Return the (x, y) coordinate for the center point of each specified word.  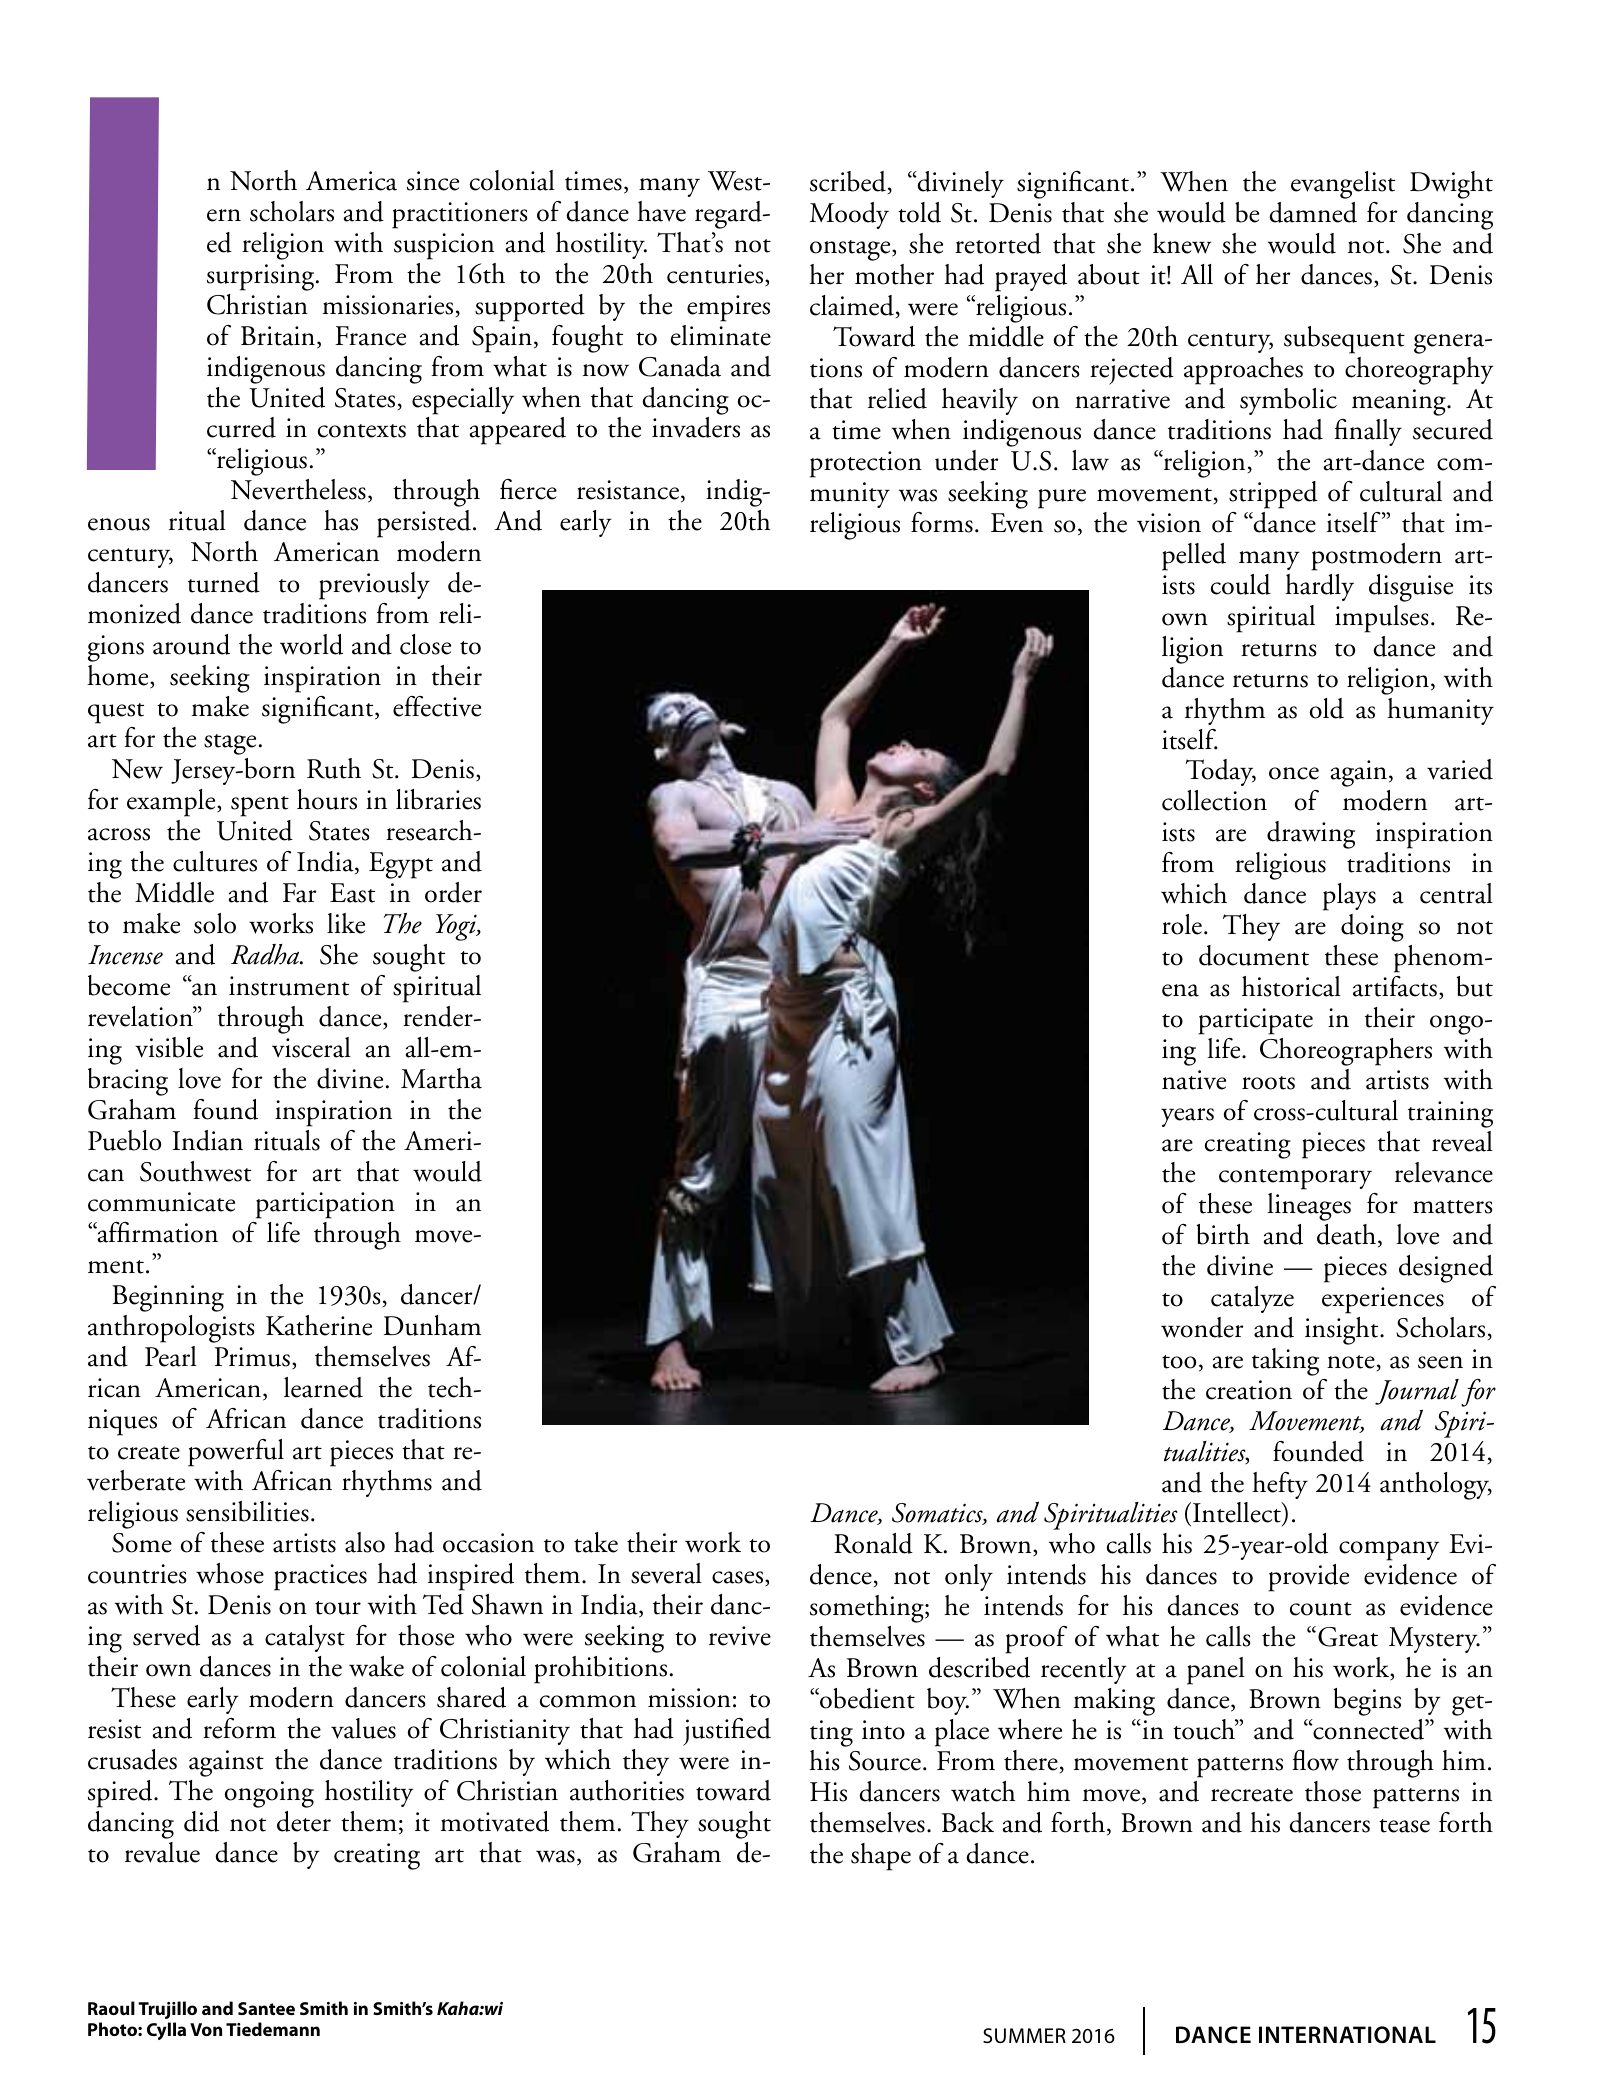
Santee (266, 2008)
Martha (441, 1078)
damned (1313, 212)
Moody (849, 215)
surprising (262, 277)
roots (1268, 1083)
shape (881, 1857)
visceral (311, 1047)
